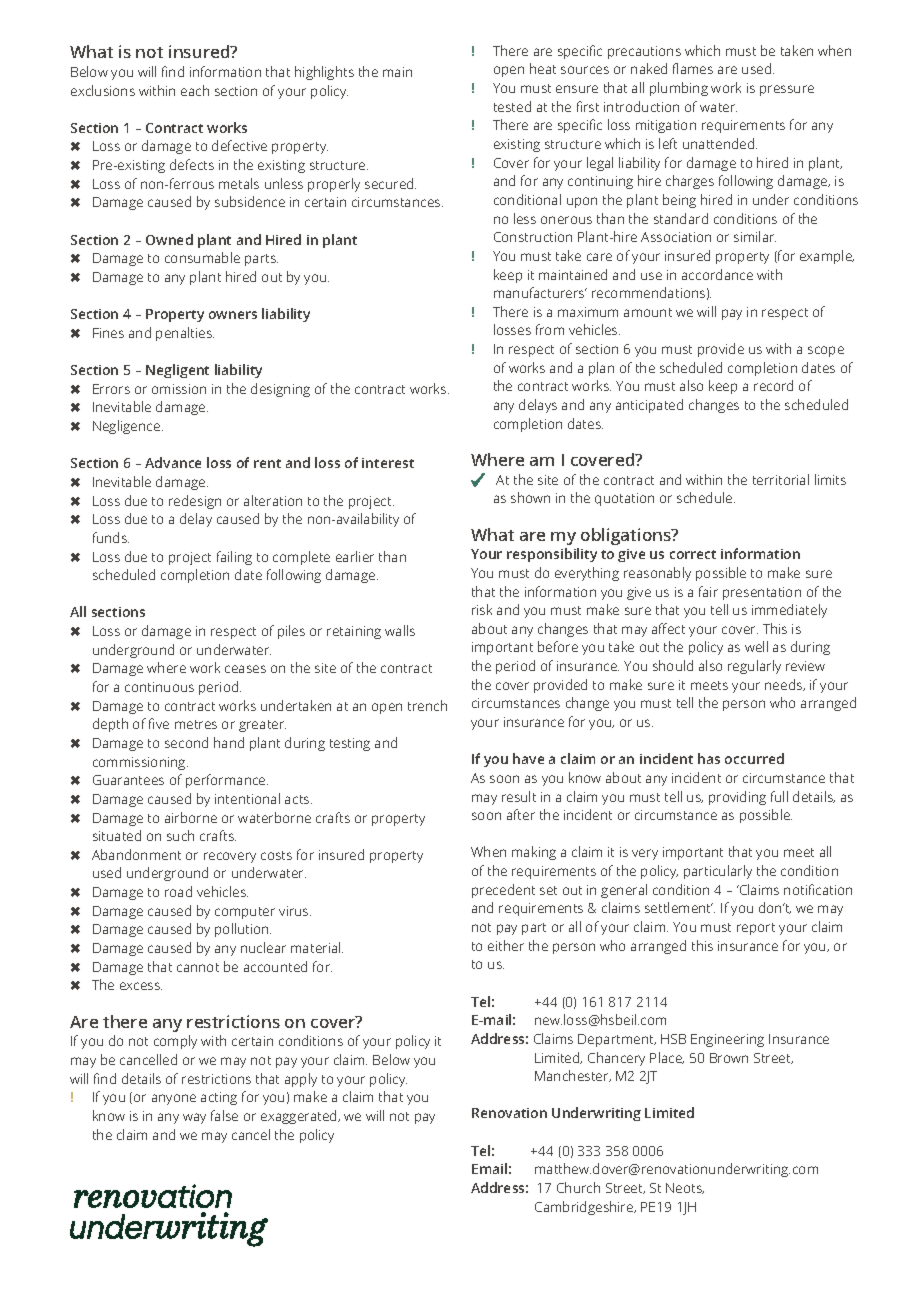 Image resolution: width=924 pixels, height=1308 pixels. What do you see at coordinates (482, 609) in the document?
I see `risk` at bounding box center [482, 609].
